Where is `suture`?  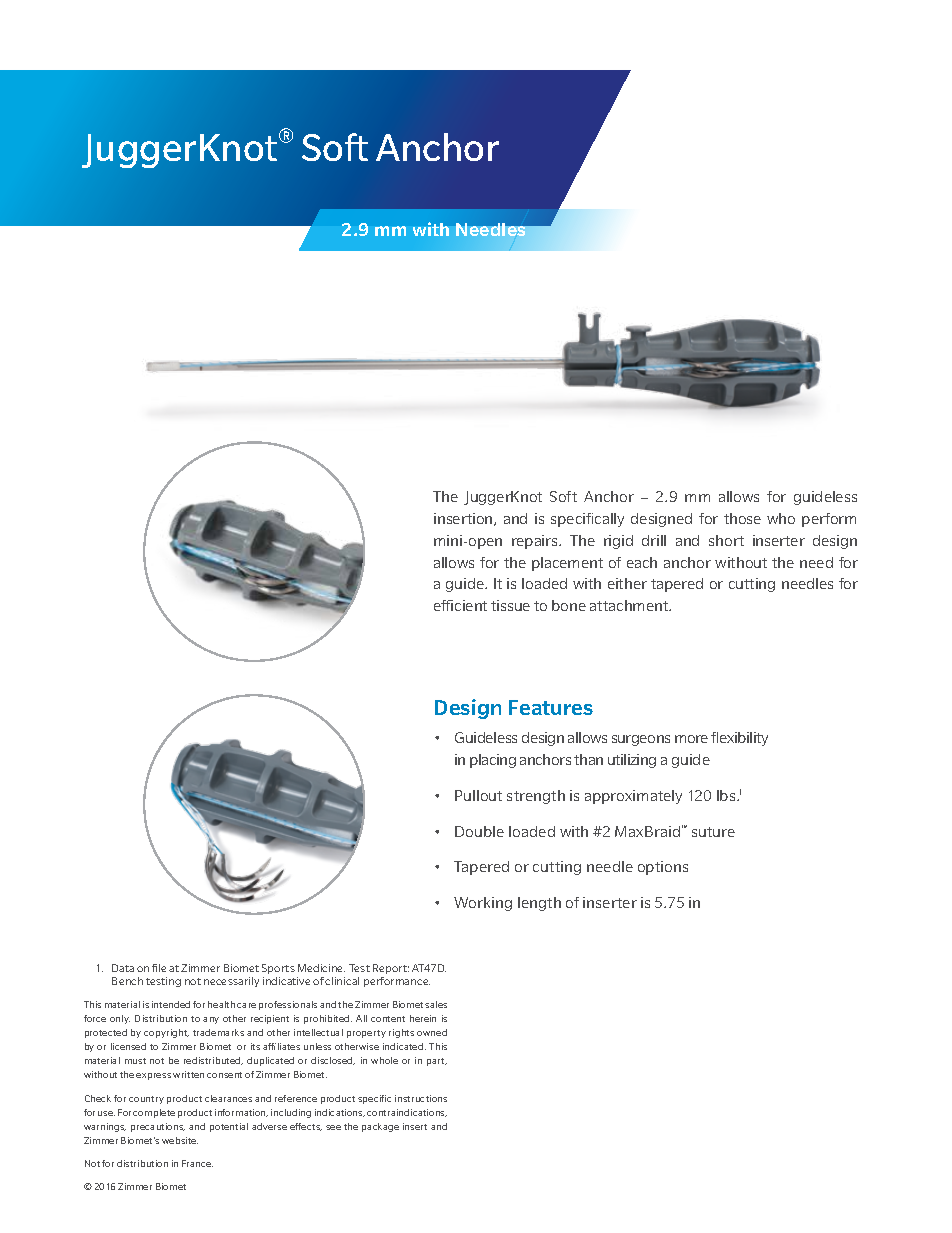
suture is located at coordinates (713, 832).
